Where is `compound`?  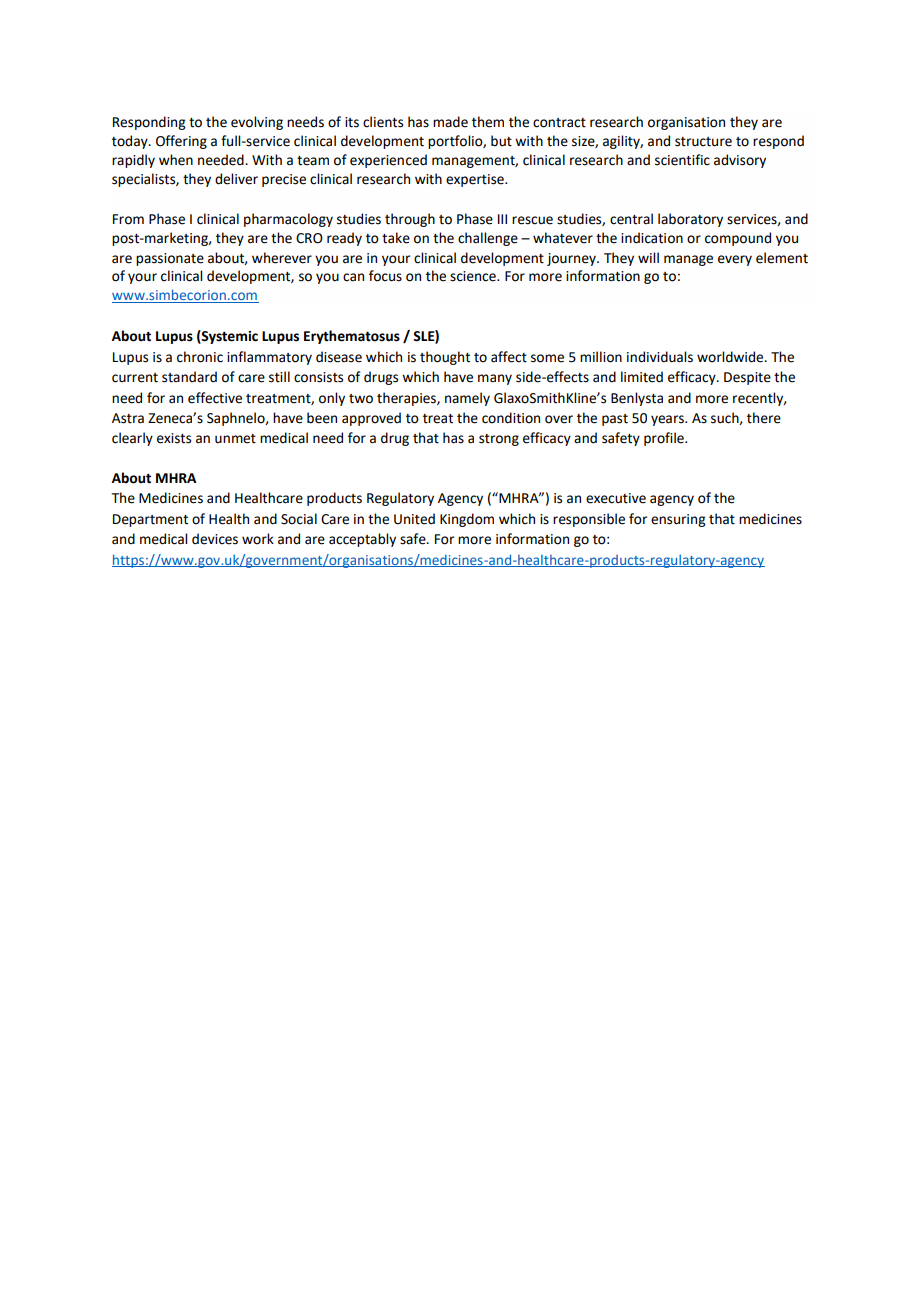
compound is located at coordinates (738, 239).
